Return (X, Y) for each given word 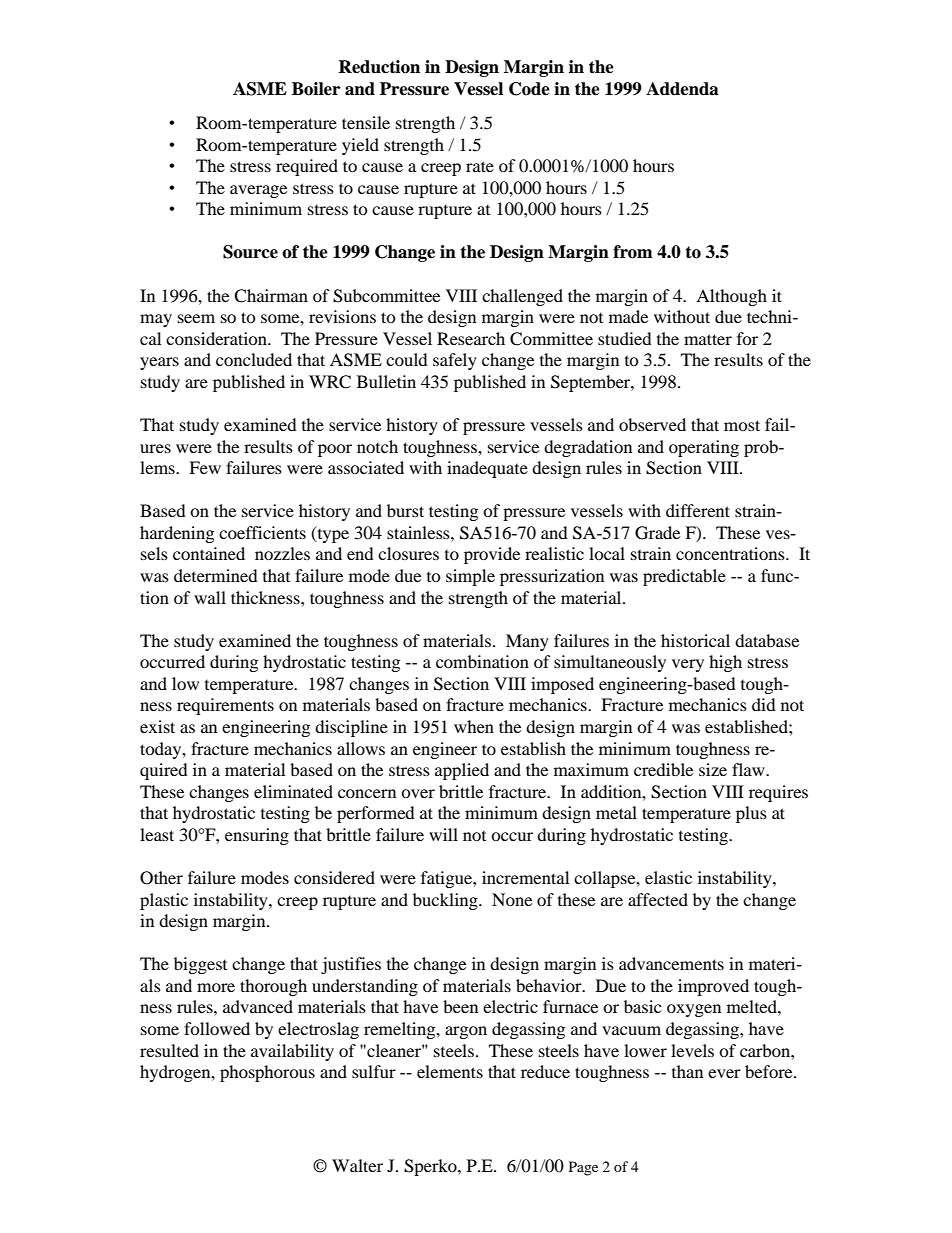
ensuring (257, 836)
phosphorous (267, 1073)
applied (462, 771)
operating (704, 448)
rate (480, 166)
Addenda (682, 89)
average (258, 191)
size (713, 769)
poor (335, 450)
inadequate (487, 469)
